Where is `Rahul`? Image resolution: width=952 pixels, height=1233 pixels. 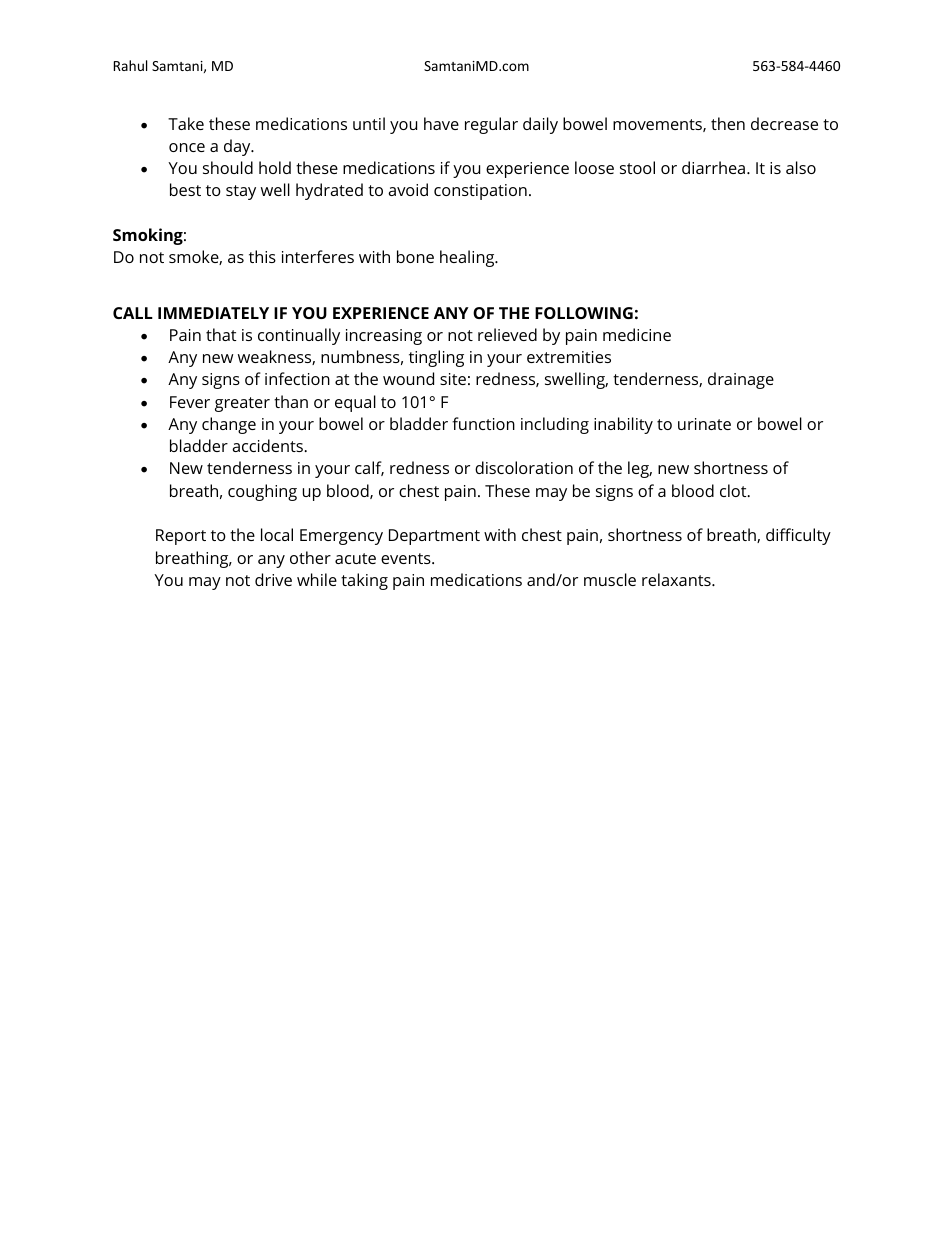
Rahul is located at coordinates (130, 65).
